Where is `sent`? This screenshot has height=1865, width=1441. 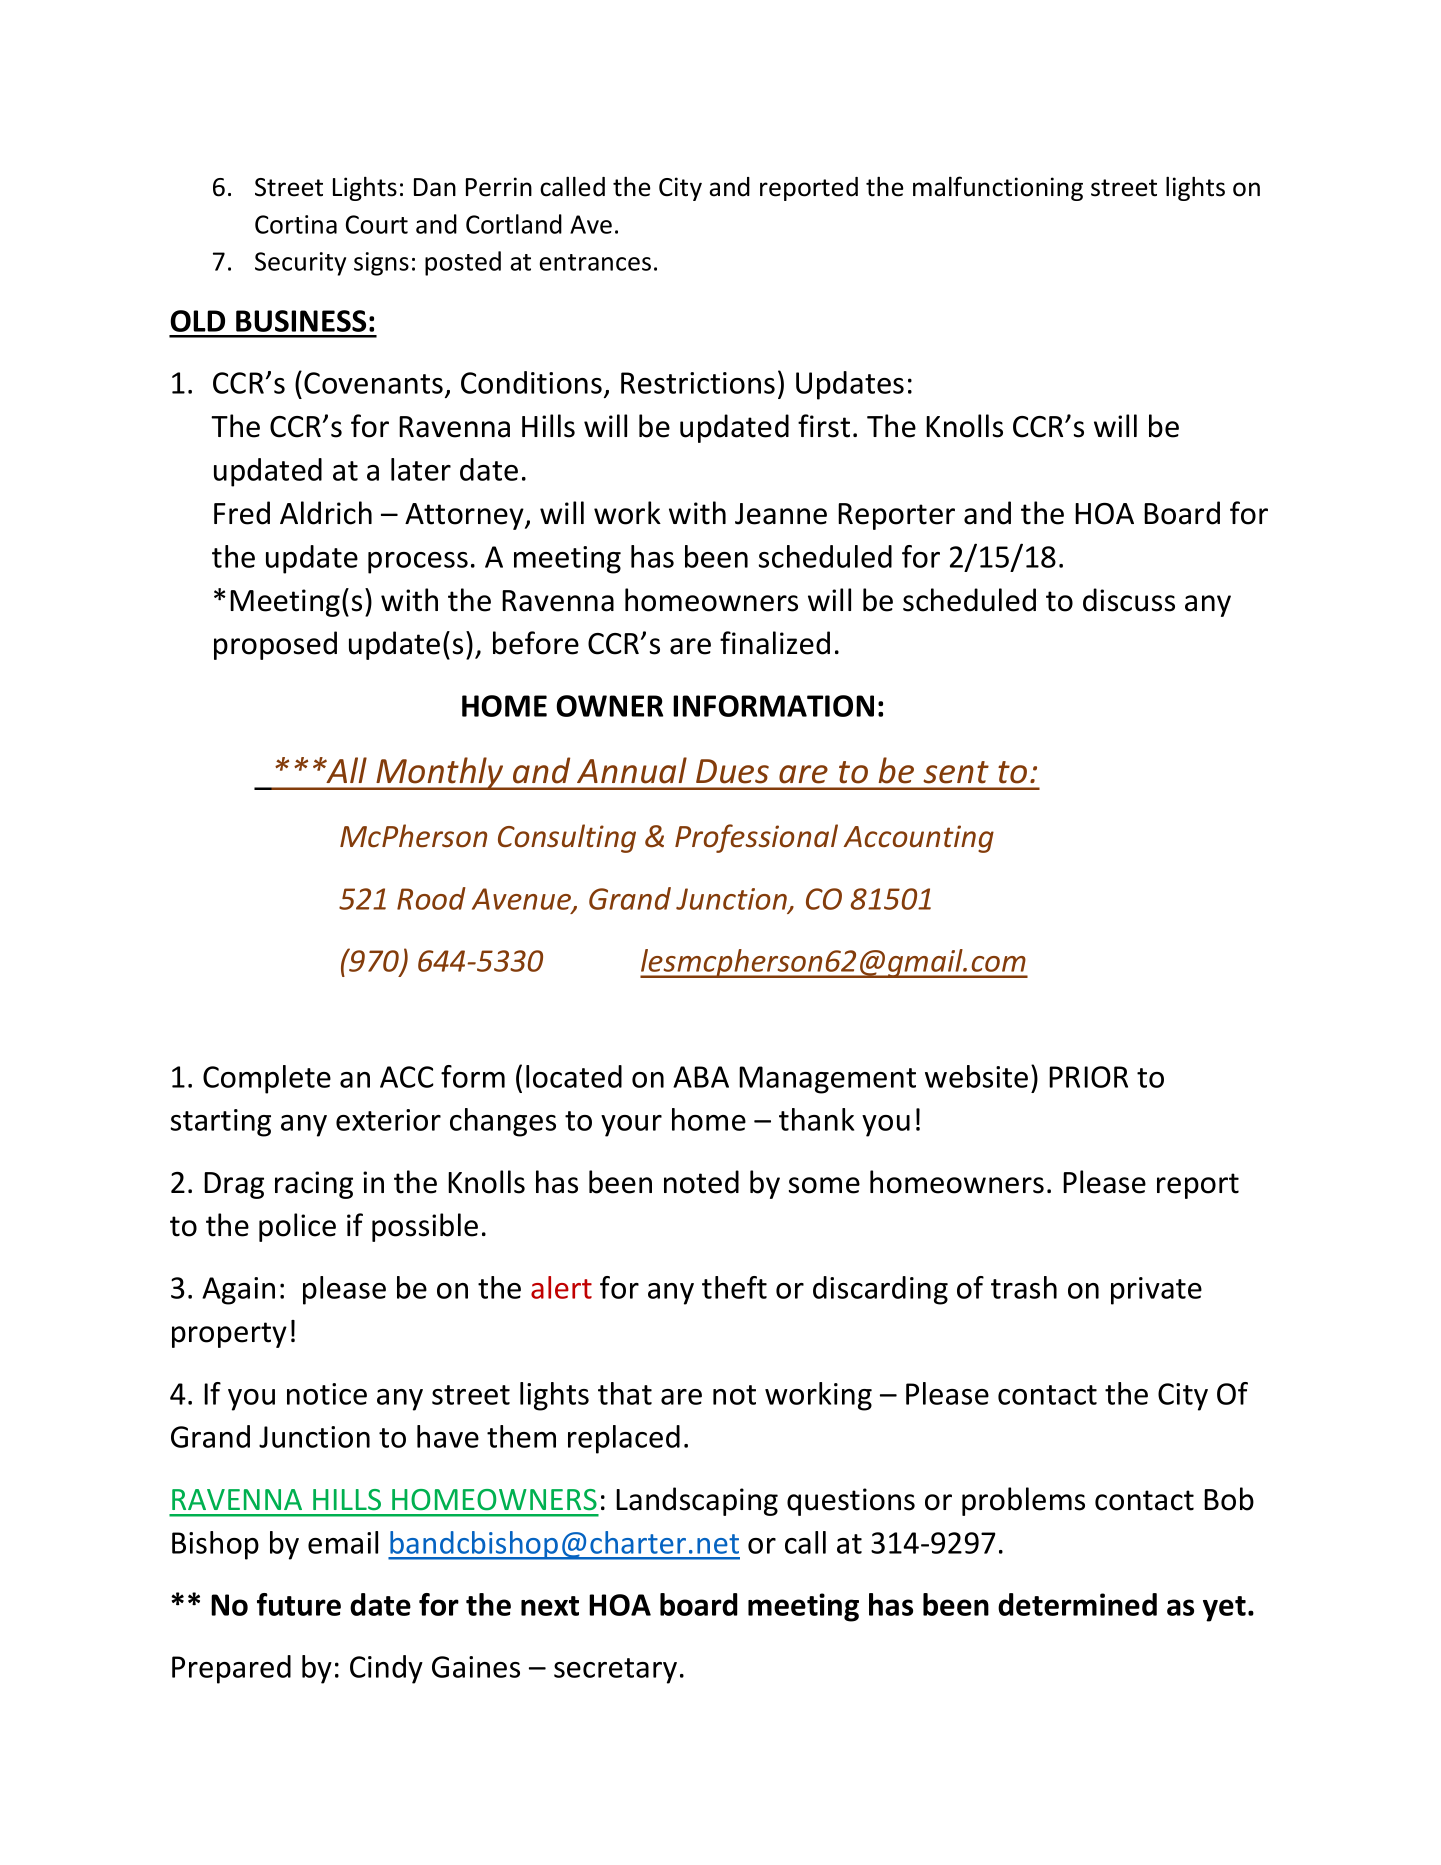 sent is located at coordinates (956, 772).
